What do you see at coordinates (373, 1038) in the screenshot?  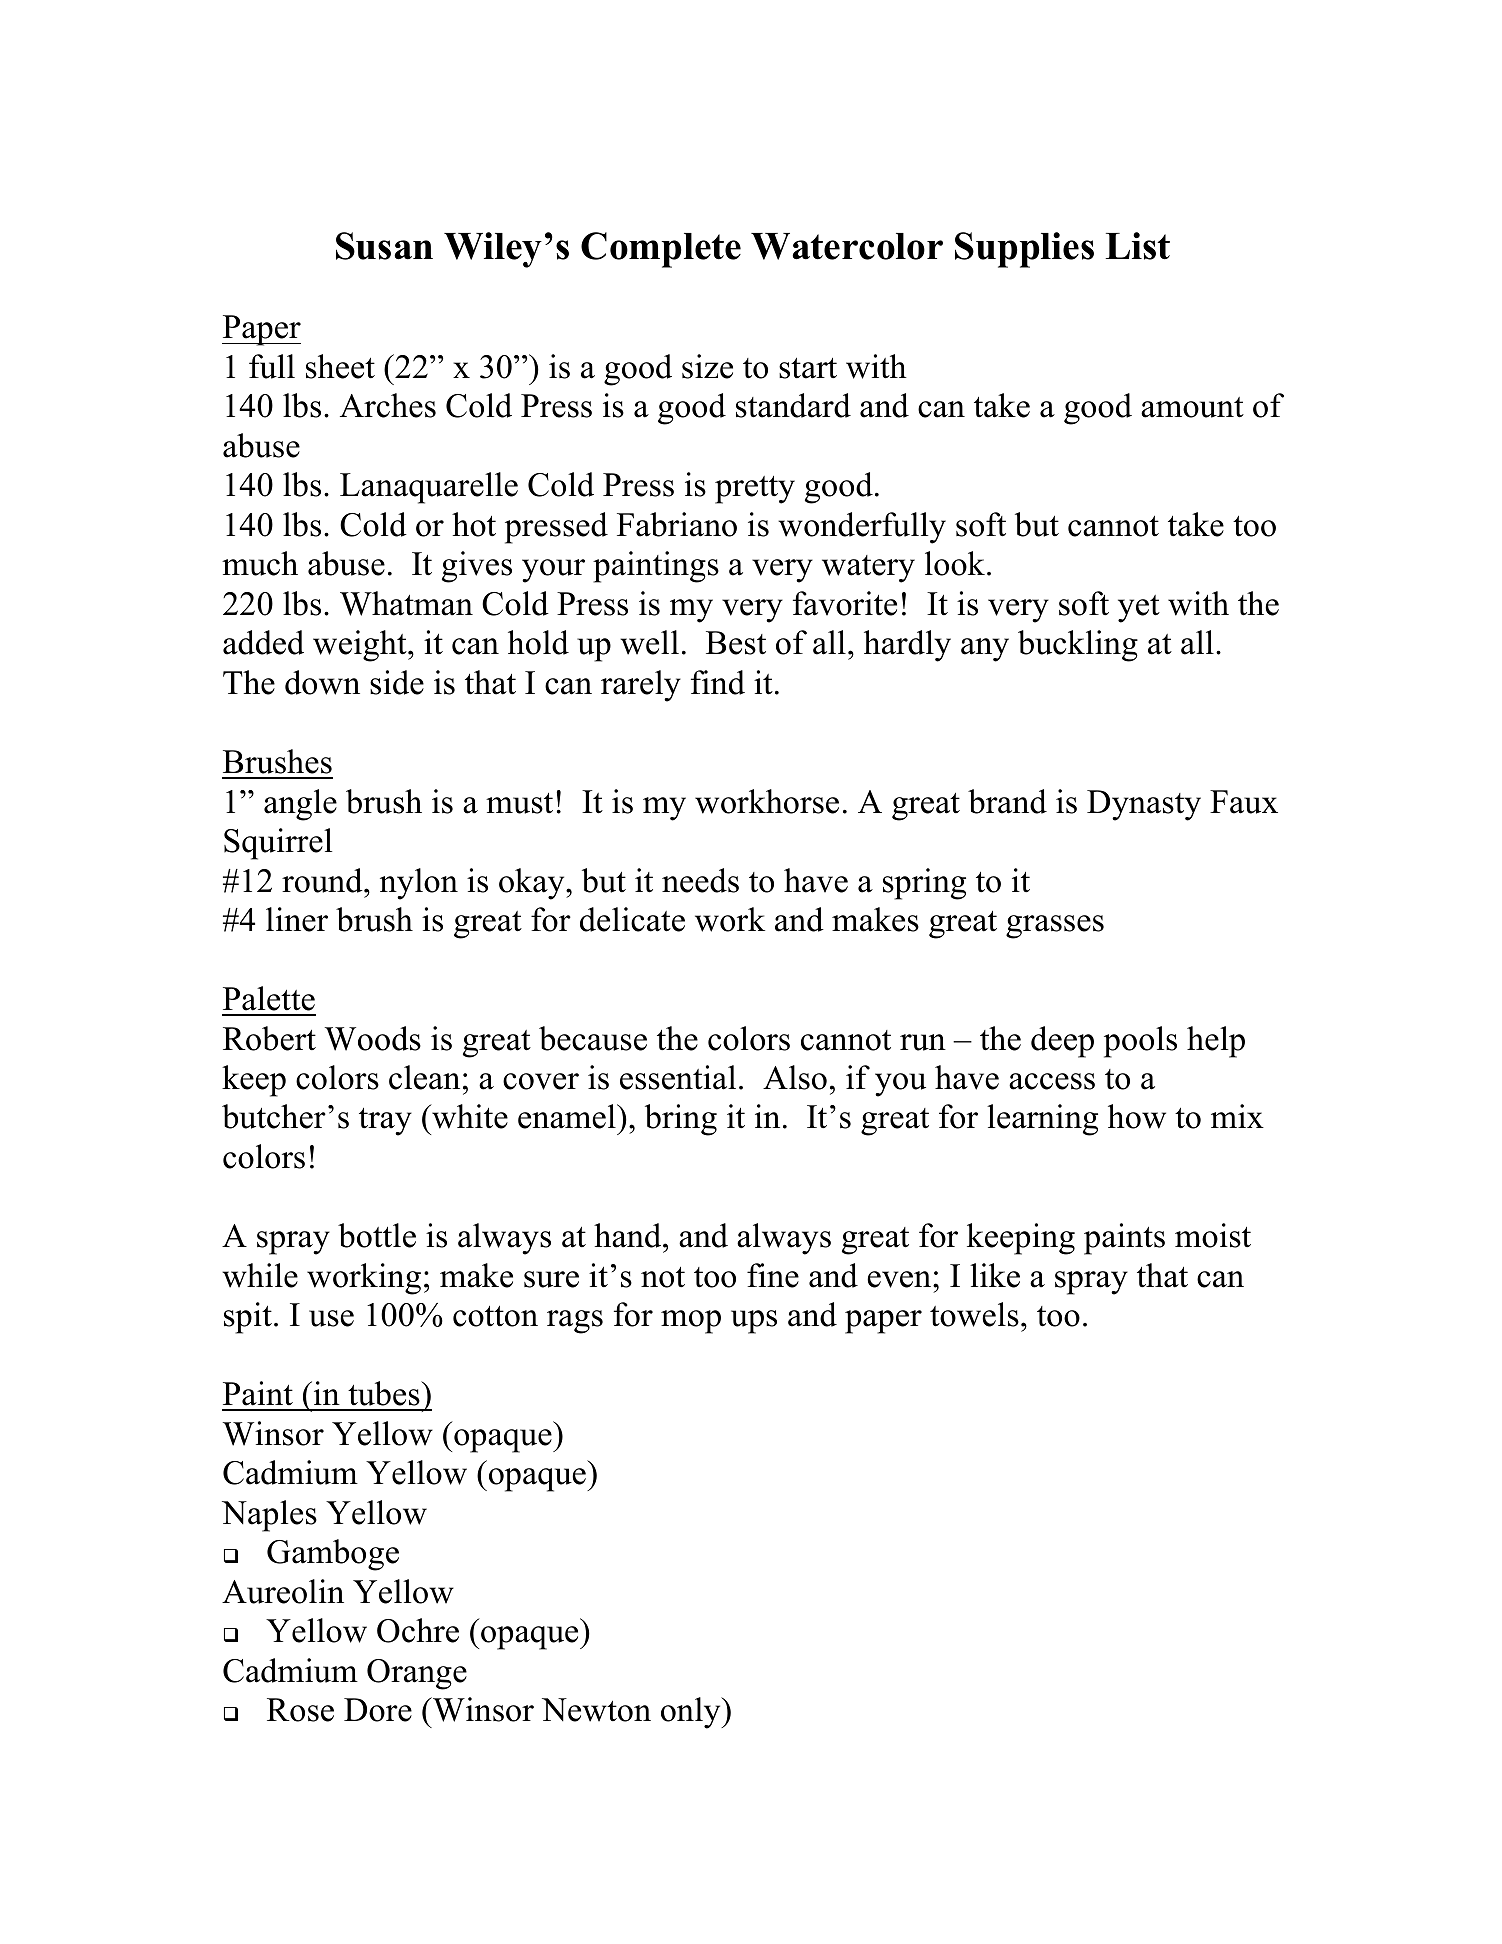 I see `Woods` at bounding box center [373, 1038].
